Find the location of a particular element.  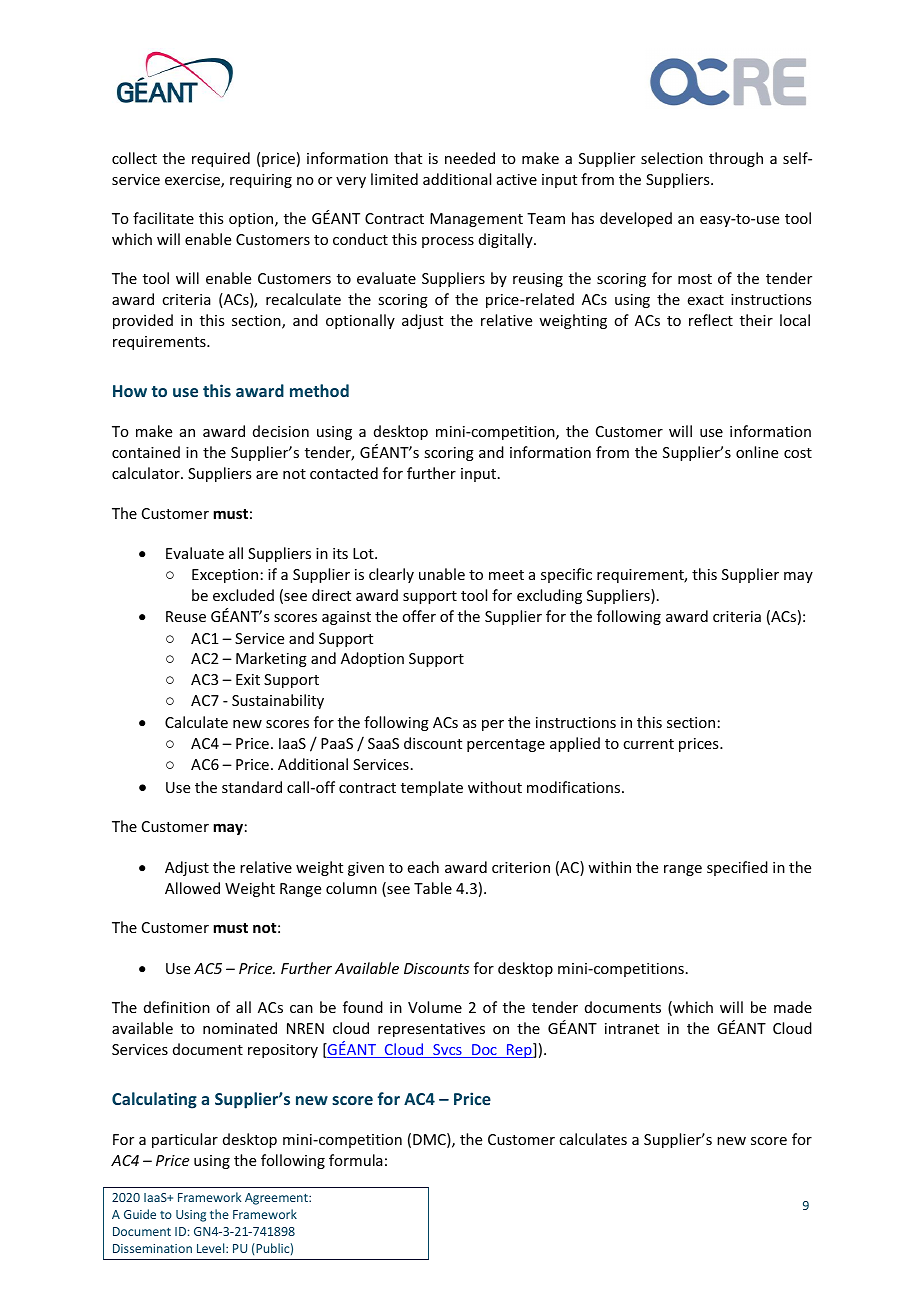

percentage is located at coordinates (506, 745).
